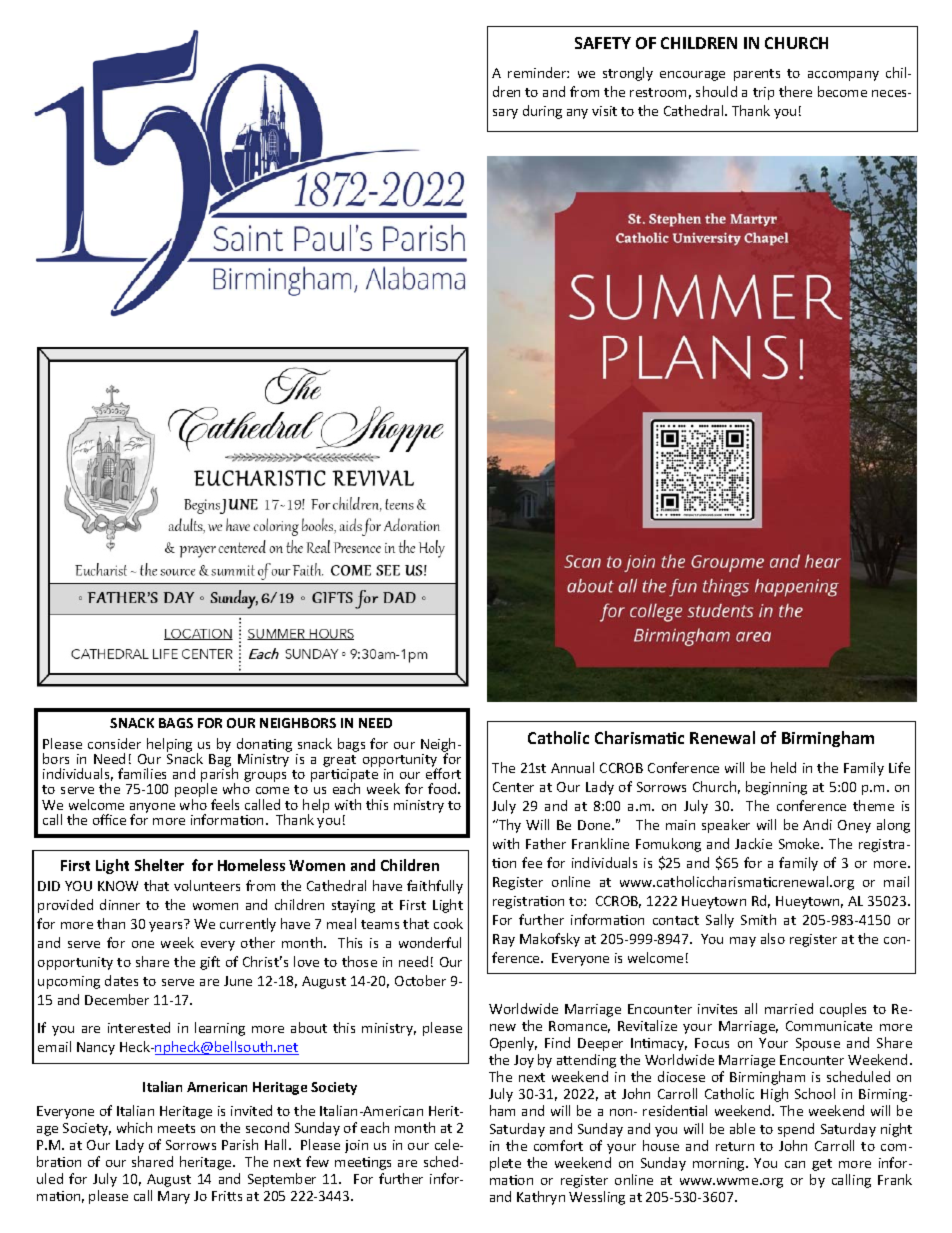  Describe the element at coordinates (795, 91) in the screenshot. I see `there` at that location.
